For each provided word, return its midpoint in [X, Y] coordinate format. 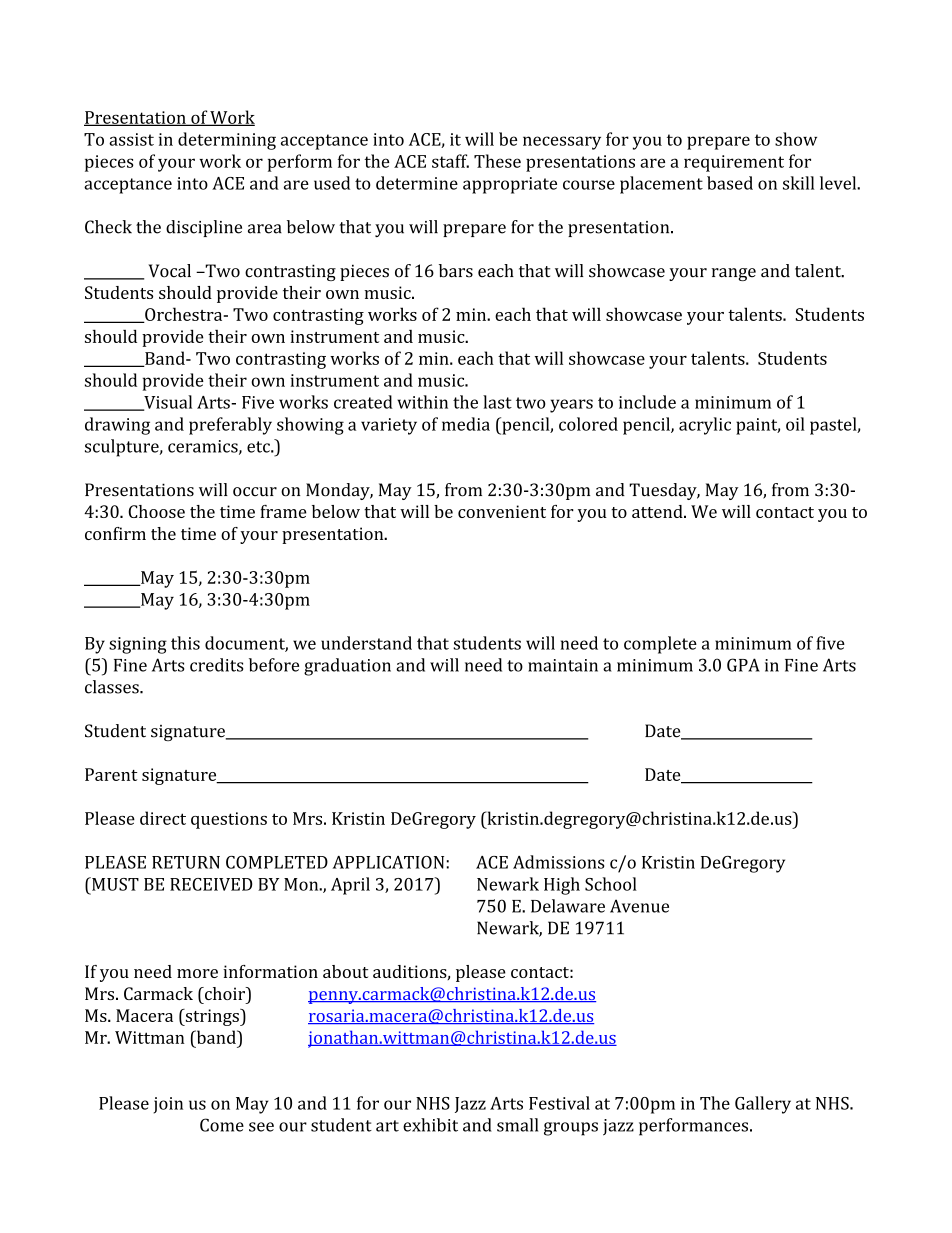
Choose [156, 511]
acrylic [705, 426]
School [611, 884]
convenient [502, 511]
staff [450, 161]
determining [227, 141]
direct [163, 818]
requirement [734, 163]
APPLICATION [390, 862]
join [168, 1105]
